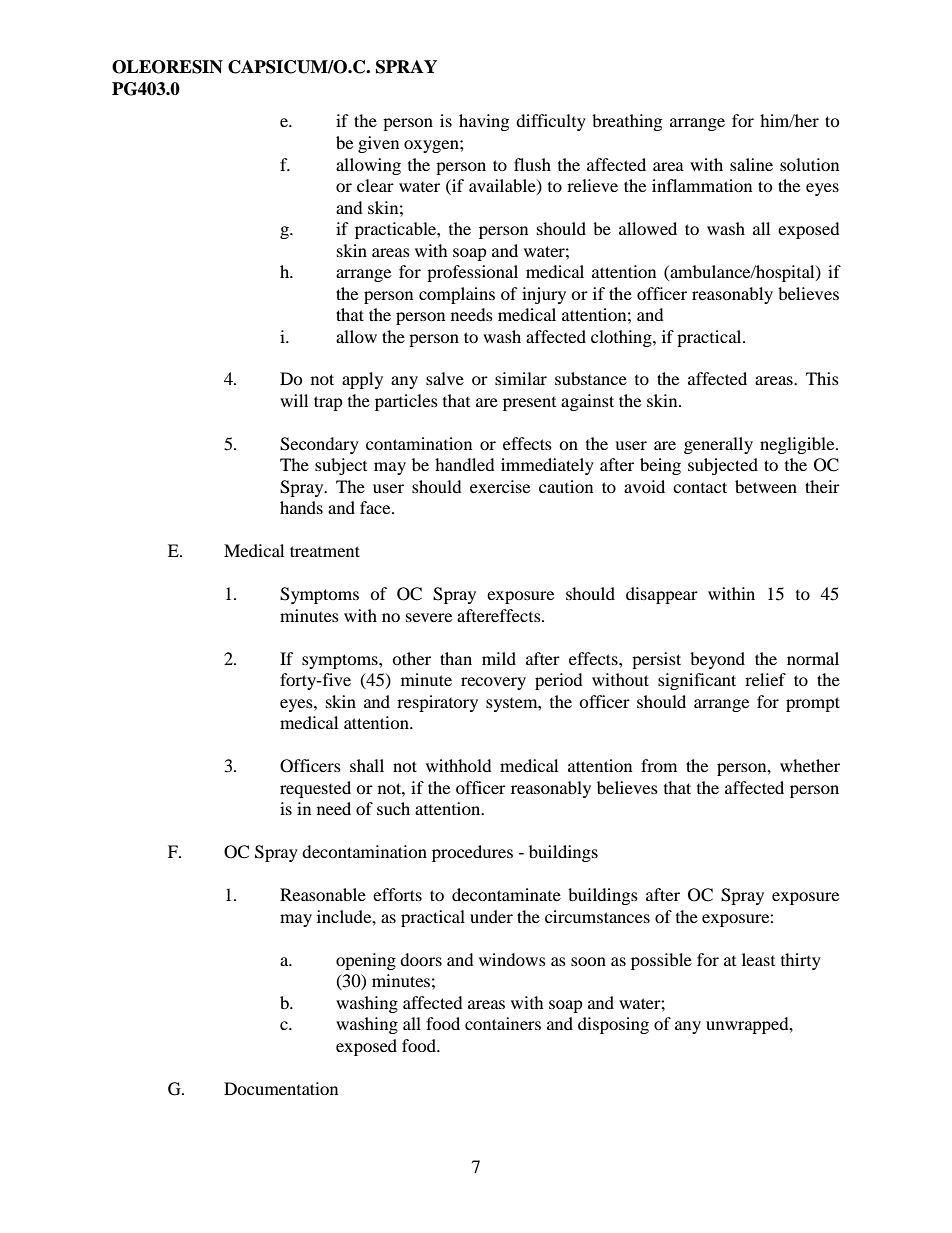 The height and width of the screenshot is (1233, 952). I want to click on treatment, so click(325, 551).
